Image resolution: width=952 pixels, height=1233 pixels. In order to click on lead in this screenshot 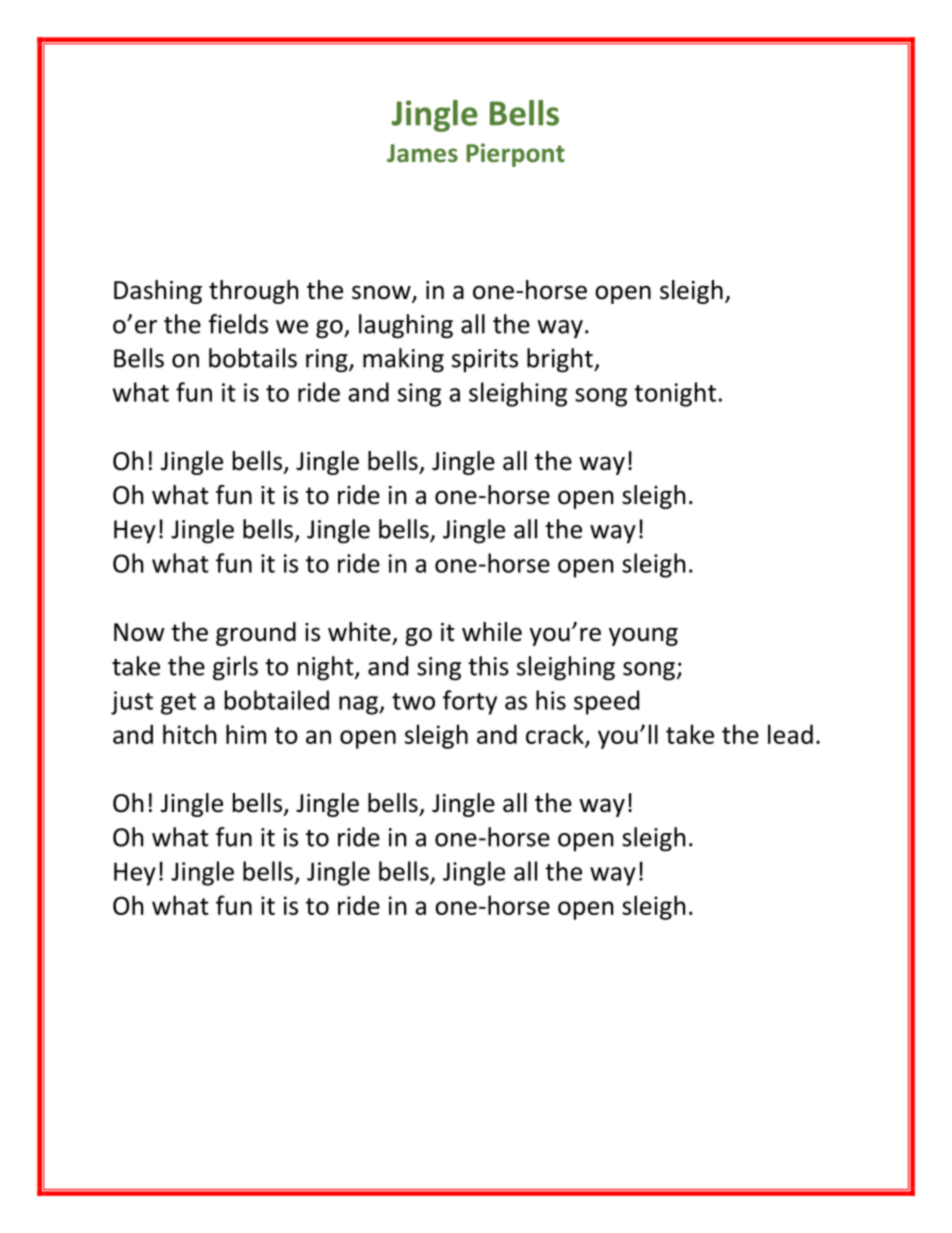, I will do `click(790, 734)`.
